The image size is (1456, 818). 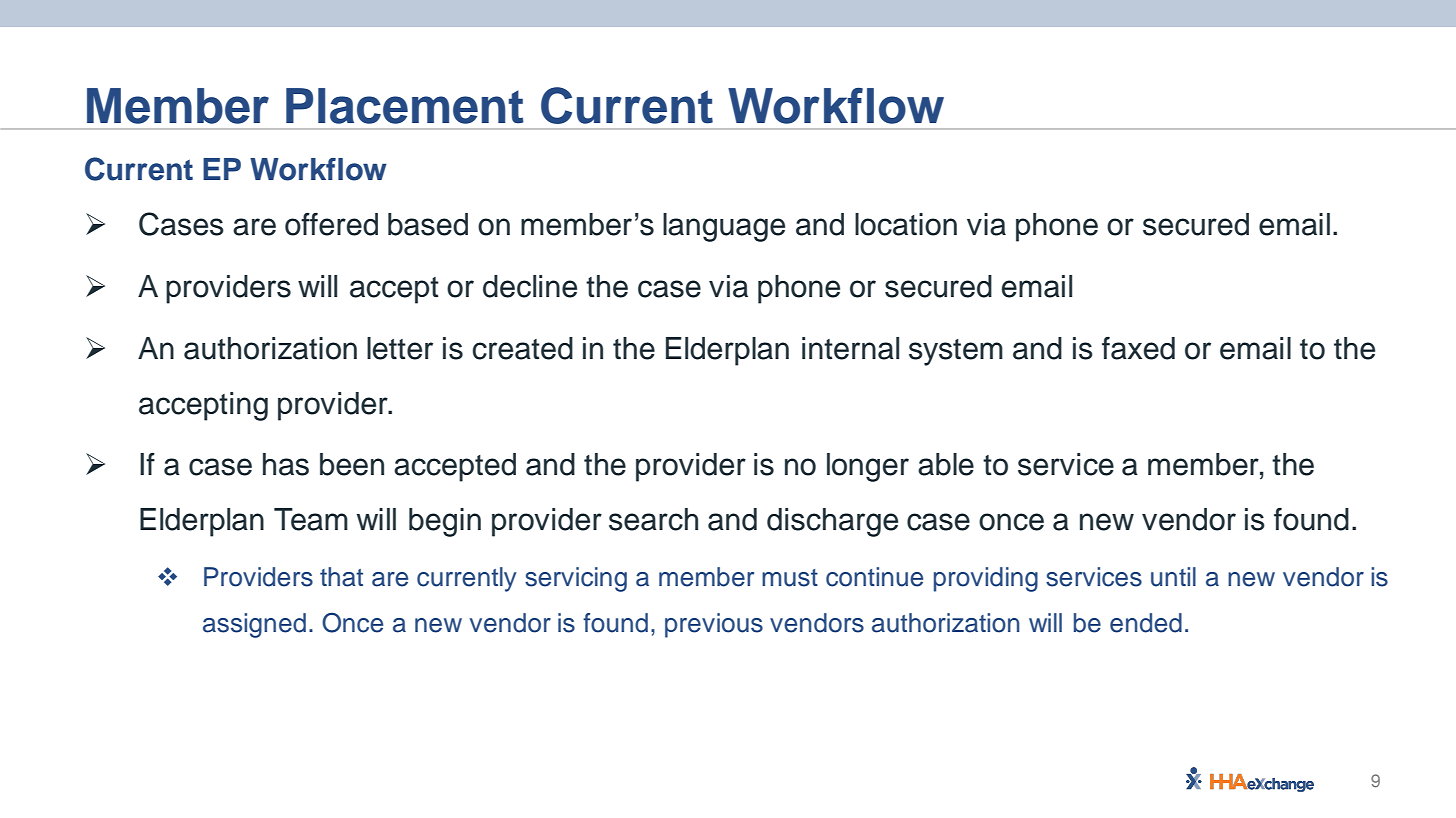 I want to click on Placement, so click(x=405, y=106).
